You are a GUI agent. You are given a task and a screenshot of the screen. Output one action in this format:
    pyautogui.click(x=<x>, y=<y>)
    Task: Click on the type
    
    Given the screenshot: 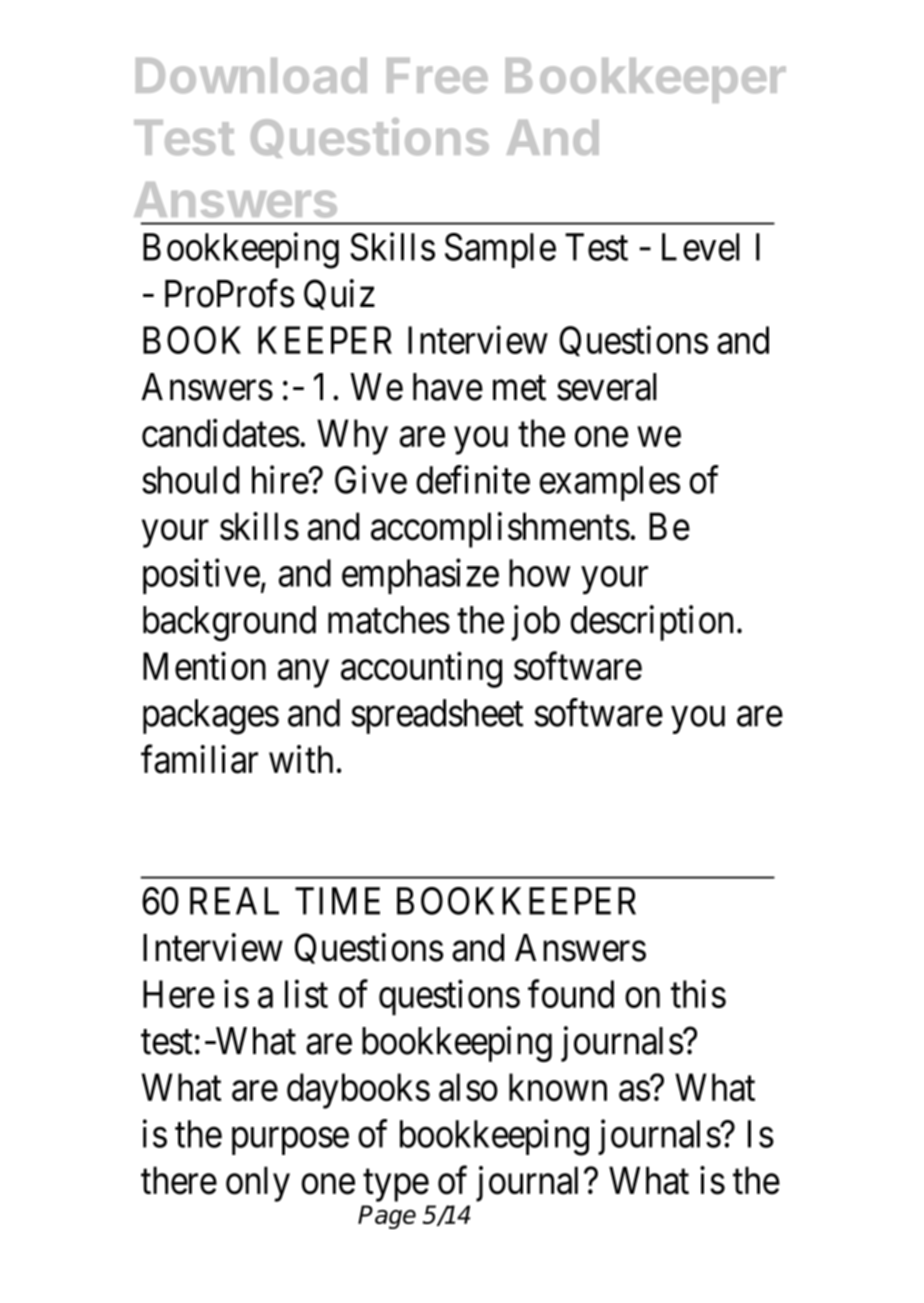 What is the action you would take?
    pyautogui.click(x=396, y=1186)
